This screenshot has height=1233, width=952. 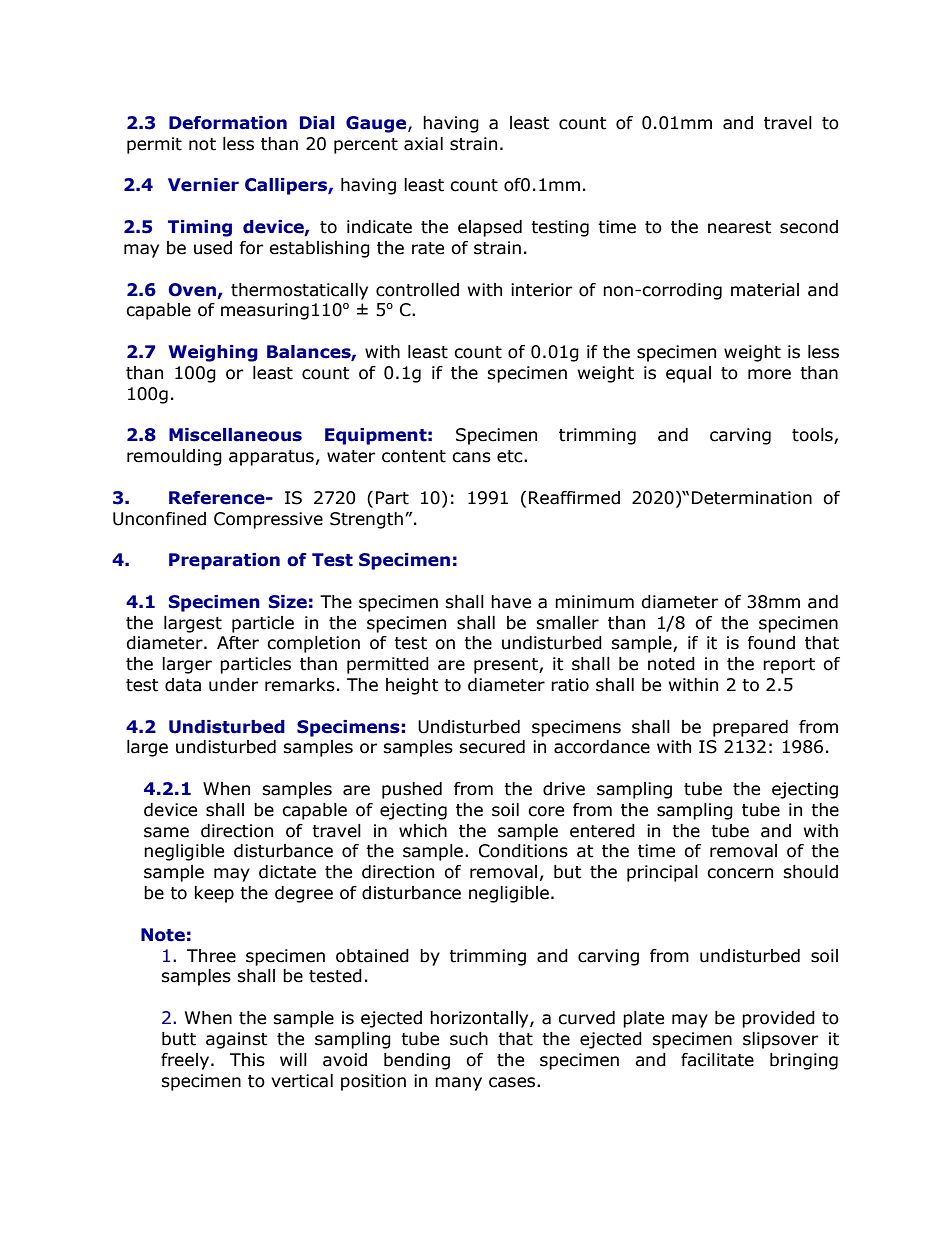 What do you see at coordinates (740, 227) in the screenshot?
I see `nearest` at bounding box center [740, 227].
